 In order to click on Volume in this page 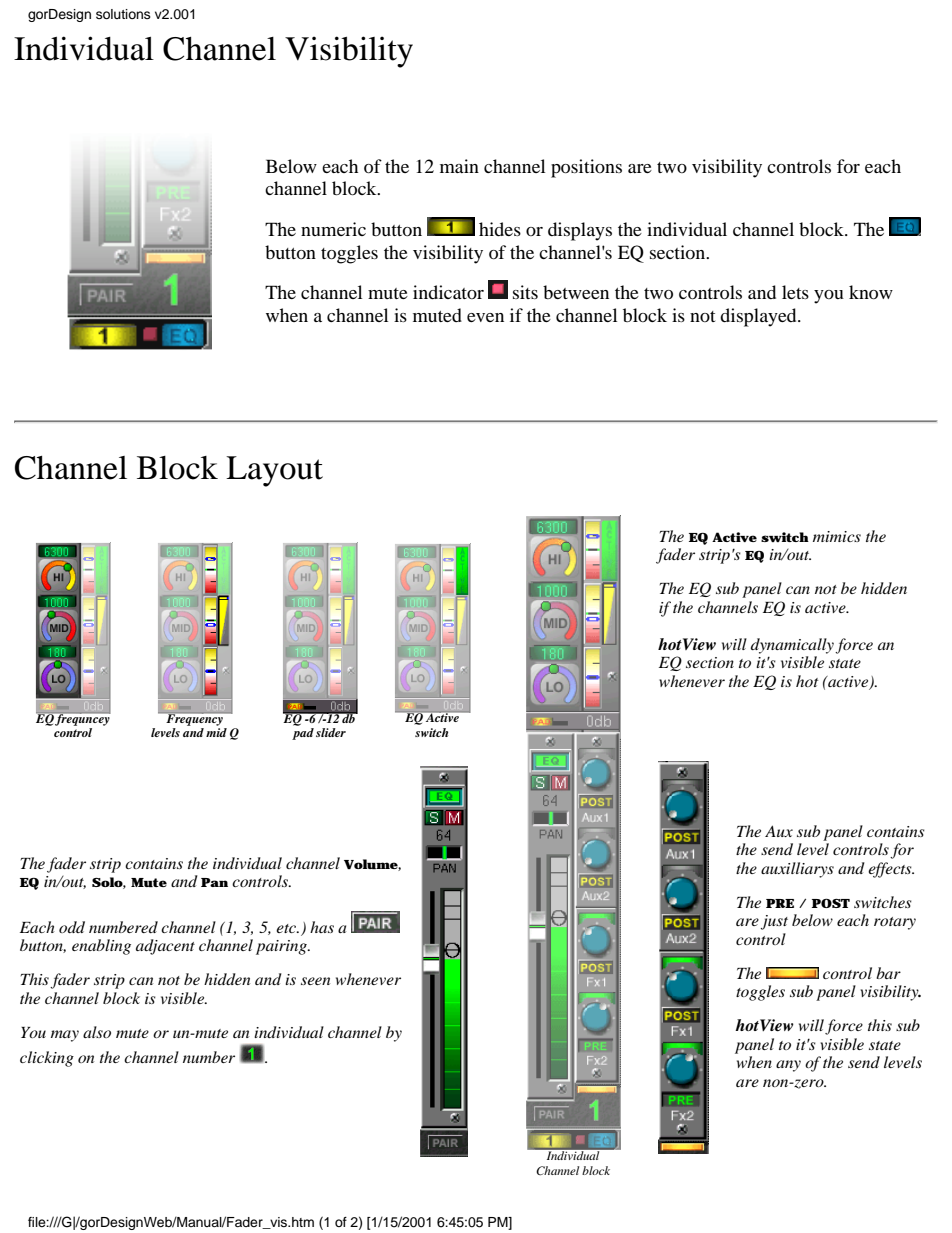, I will do `click(371, 865)`.
